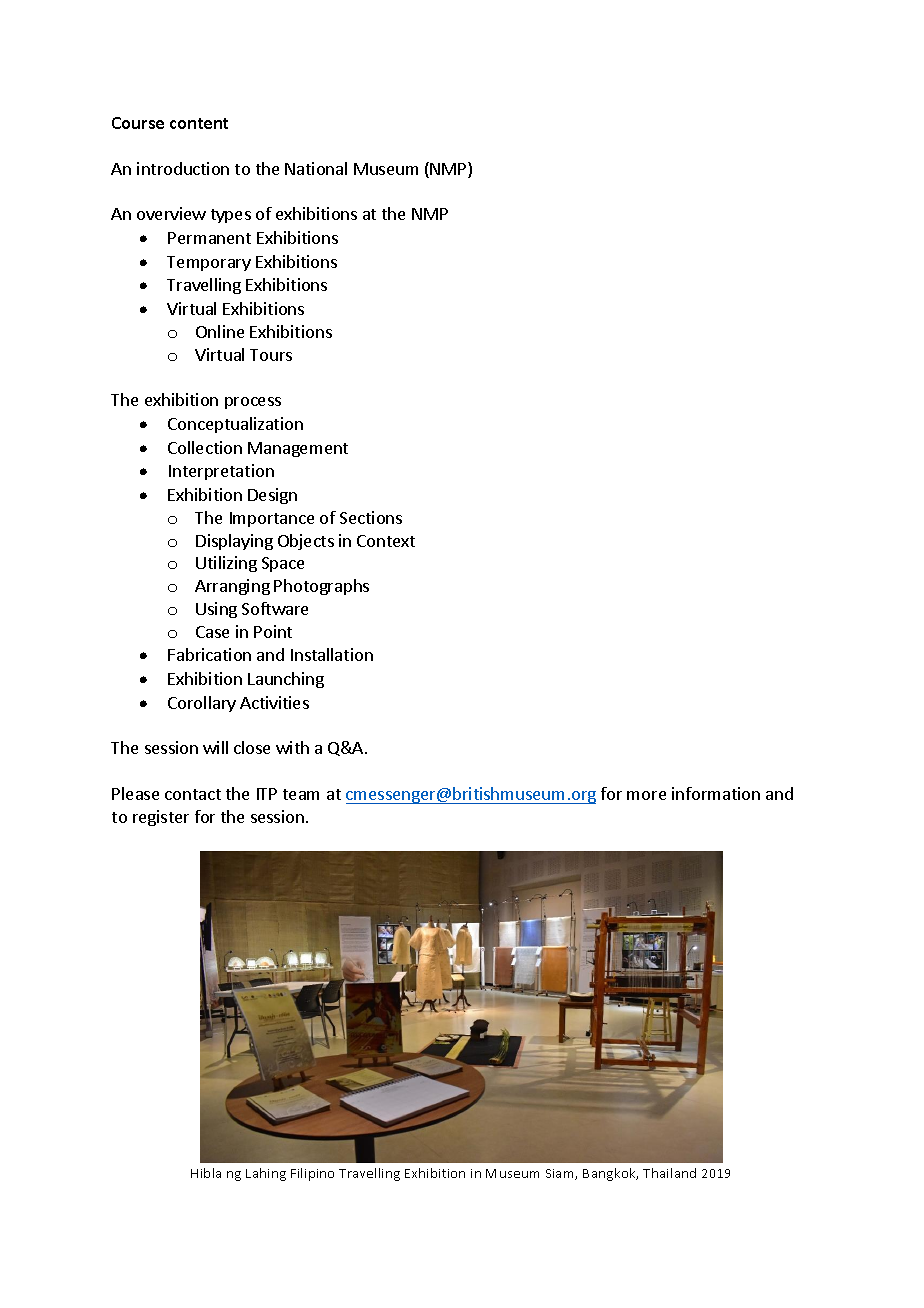 This image has width=924, height=1308. Describe the element at coordinates (386, 541) in the image. I see `Context` at that location.
